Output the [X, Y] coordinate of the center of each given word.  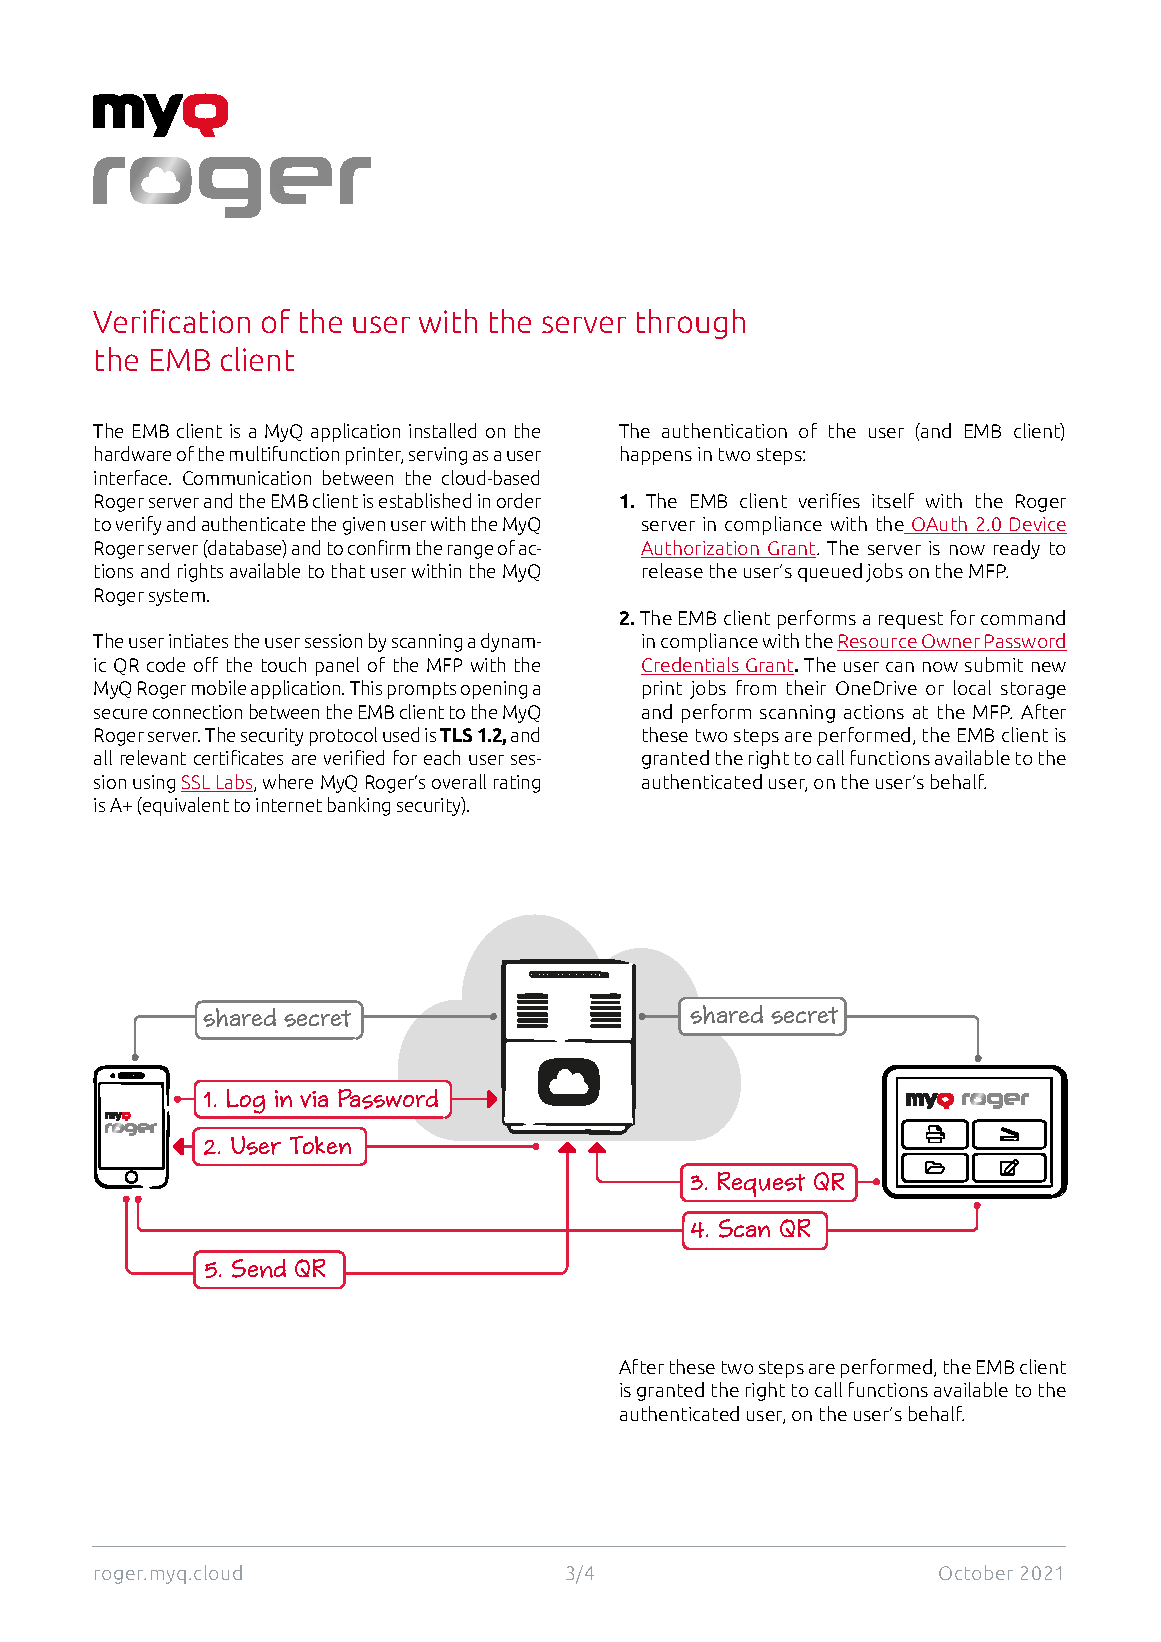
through [691, 324]
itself [893, 500]
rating [517, 784]
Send [259, 1268]
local [972, 687]
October [976, 1572]
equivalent [185, 806]
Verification [171, 321]
